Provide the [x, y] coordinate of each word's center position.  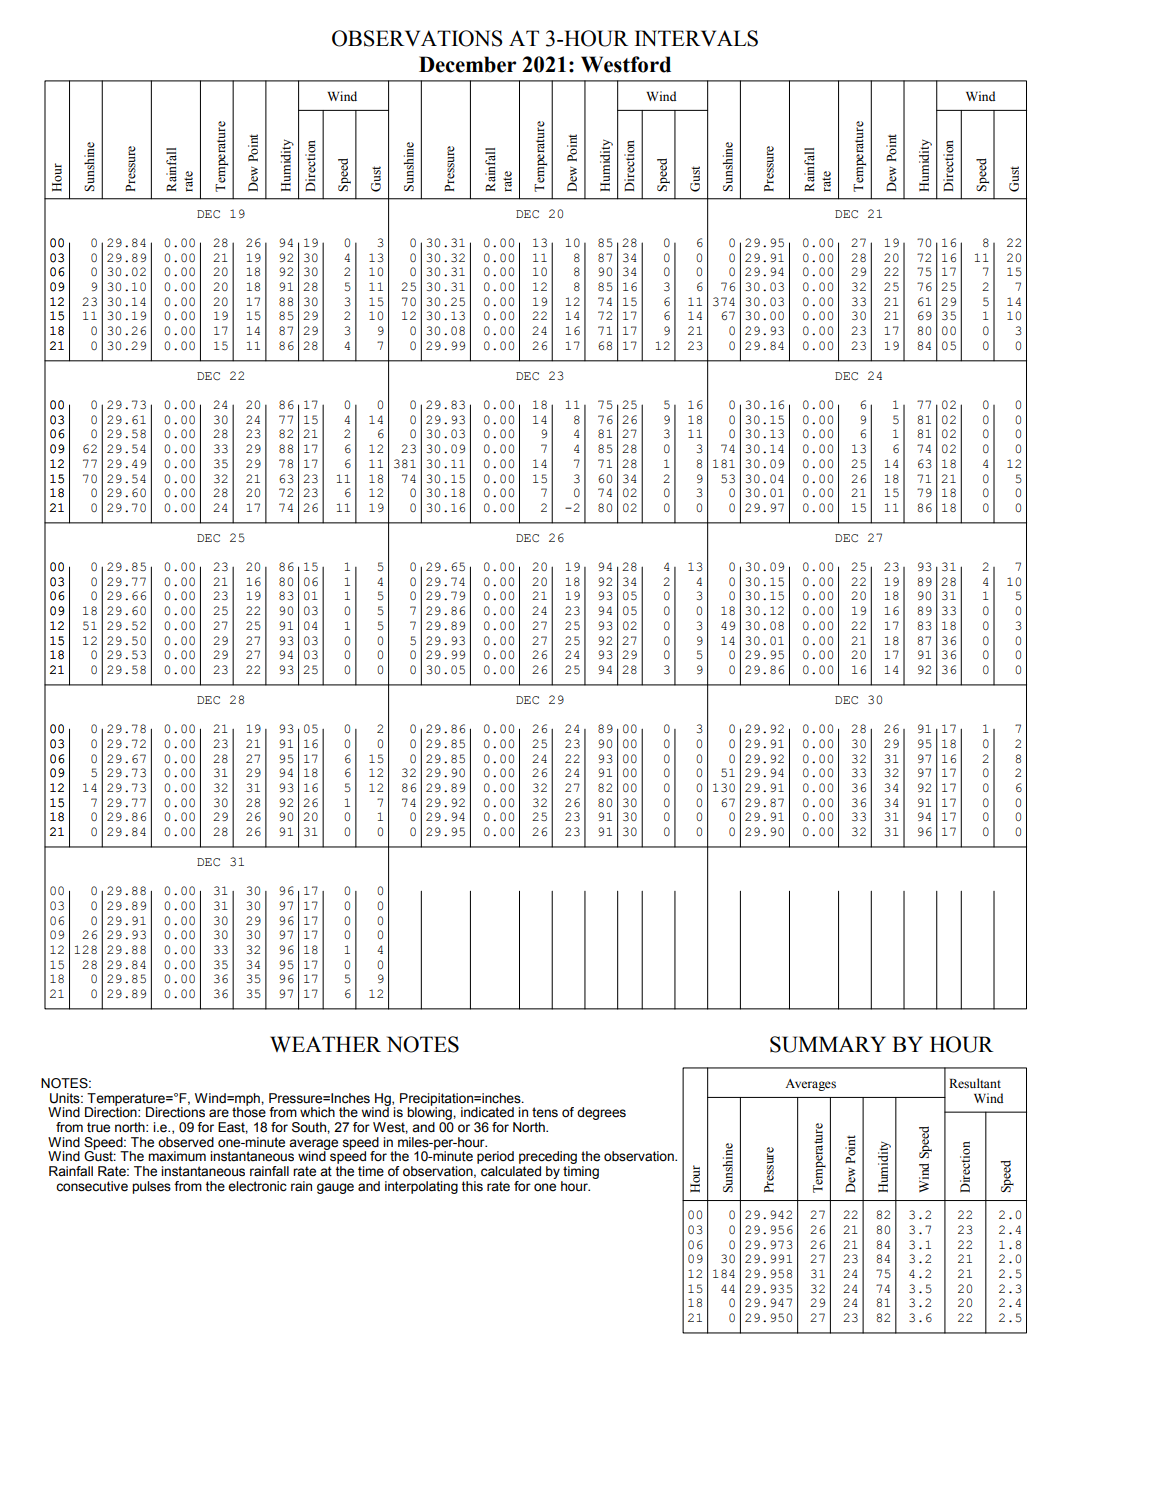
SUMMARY [828, 1044]
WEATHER [325, 1044]
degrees [601, 1113]
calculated [511, 1171]
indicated [487, 1112]
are [219, 1113]
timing [581, 1172]
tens [545, 1112]
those [249, 1111]
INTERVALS [696, 38]
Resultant [975, 1083]
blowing [430, 1114]
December [467, 64]
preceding [548, 1159]
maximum [177, 1156]
